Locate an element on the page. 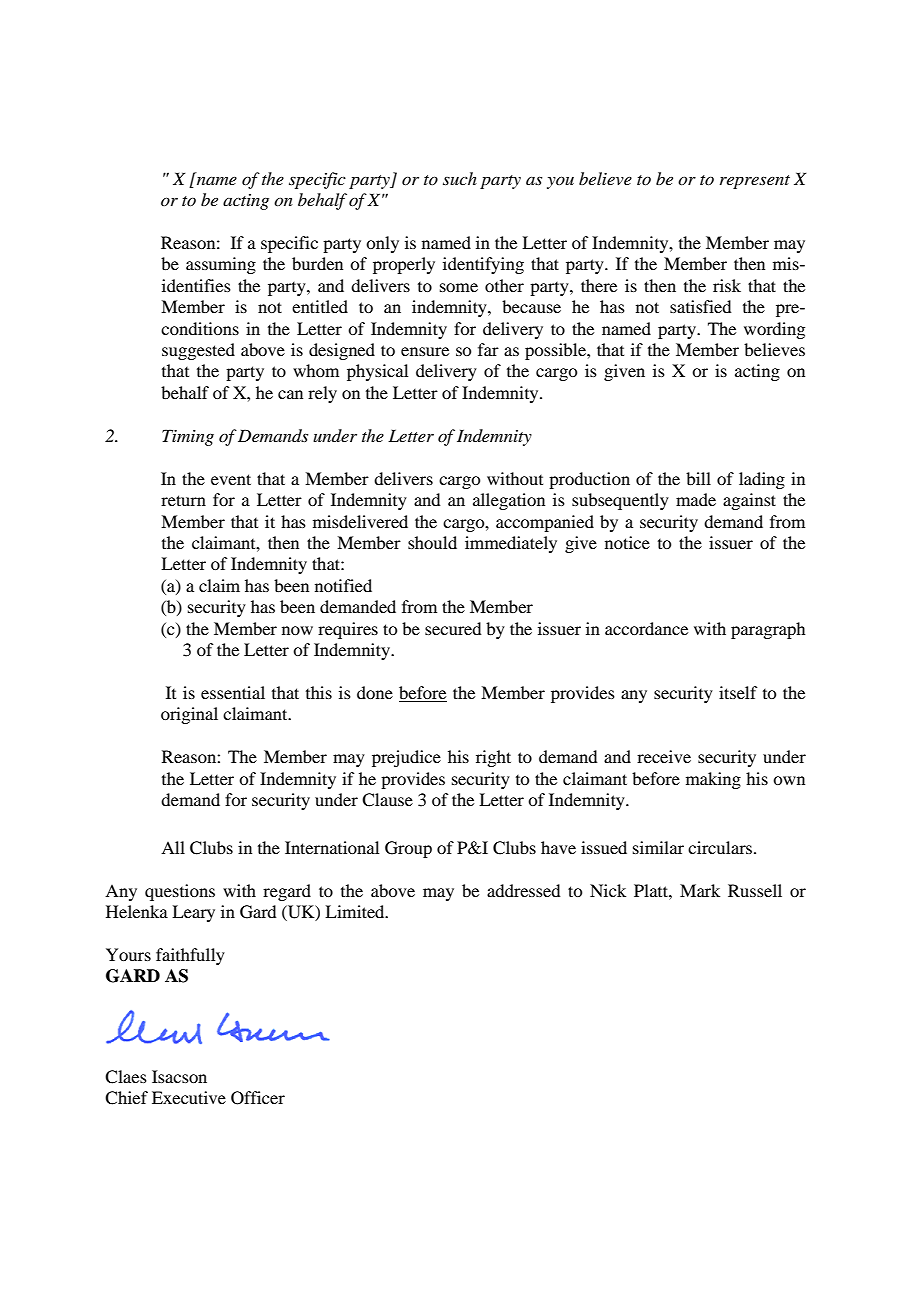 The width and height of the document is (924, 1308). such is located at coordinates (460, 178).
